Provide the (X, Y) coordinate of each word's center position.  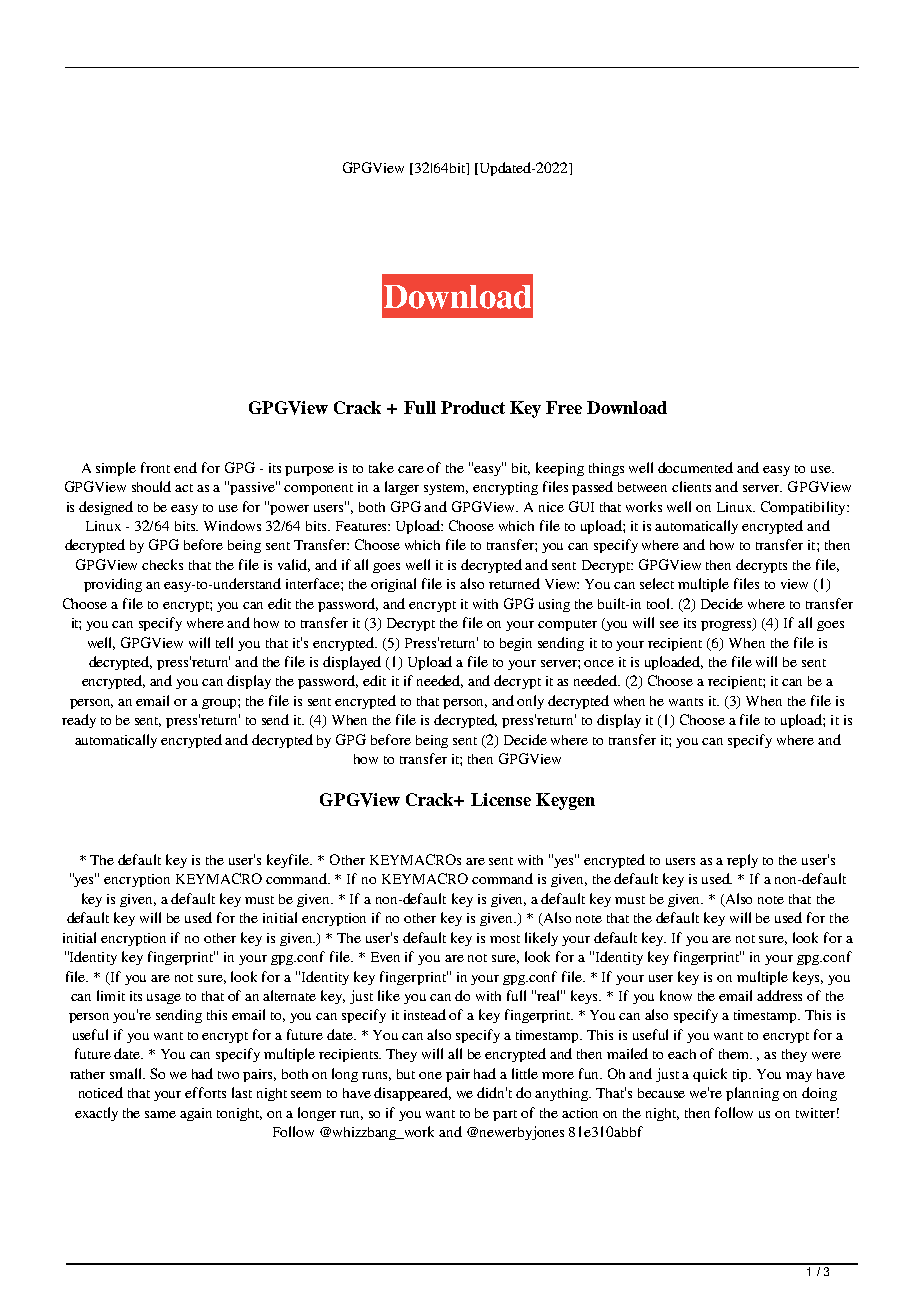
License (501, 799)
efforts (205, 1092)
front (155, 467)
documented (695, 467)
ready (79, 721)
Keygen (565, 801)
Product (473, 407)
